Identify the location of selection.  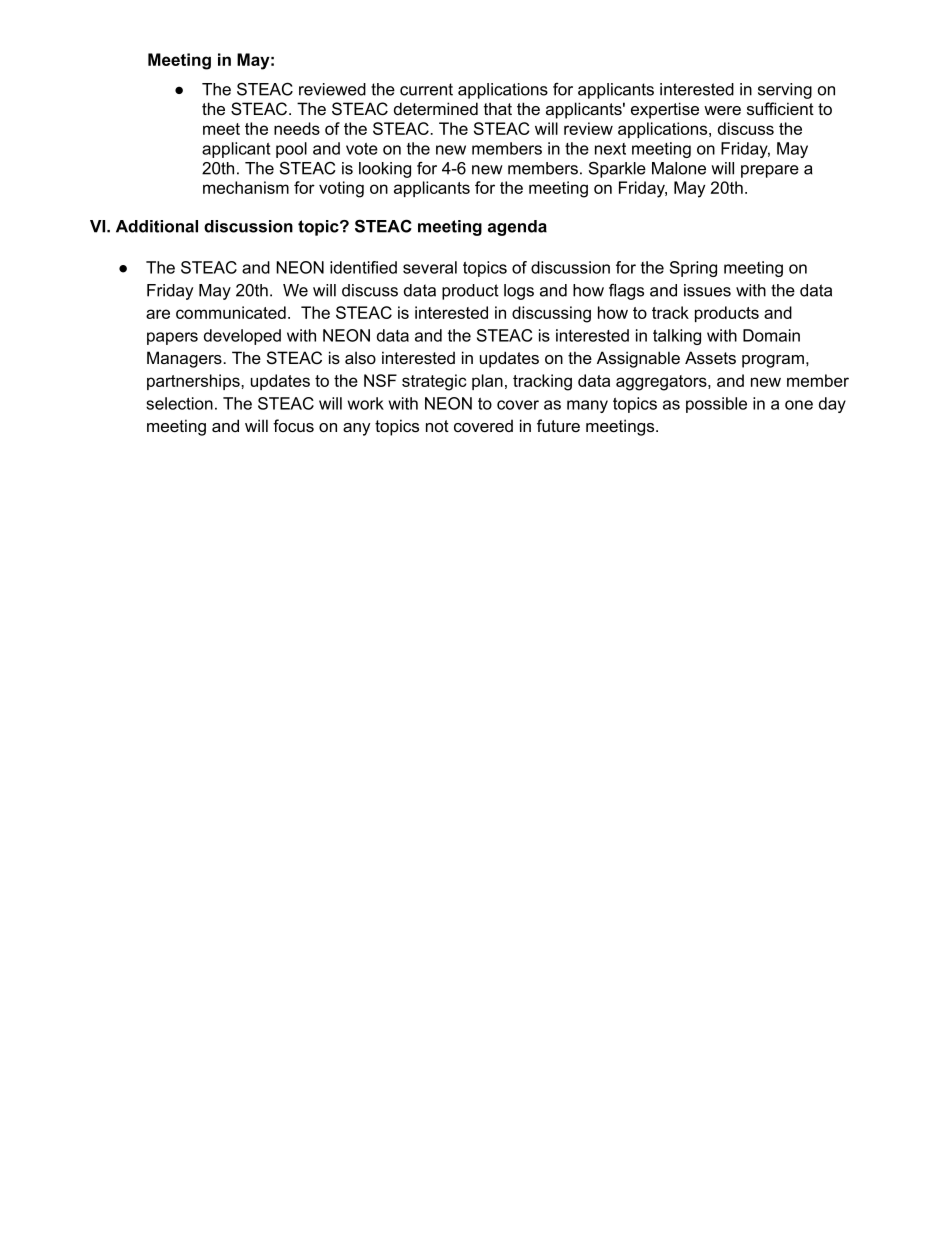
(179, 403).
